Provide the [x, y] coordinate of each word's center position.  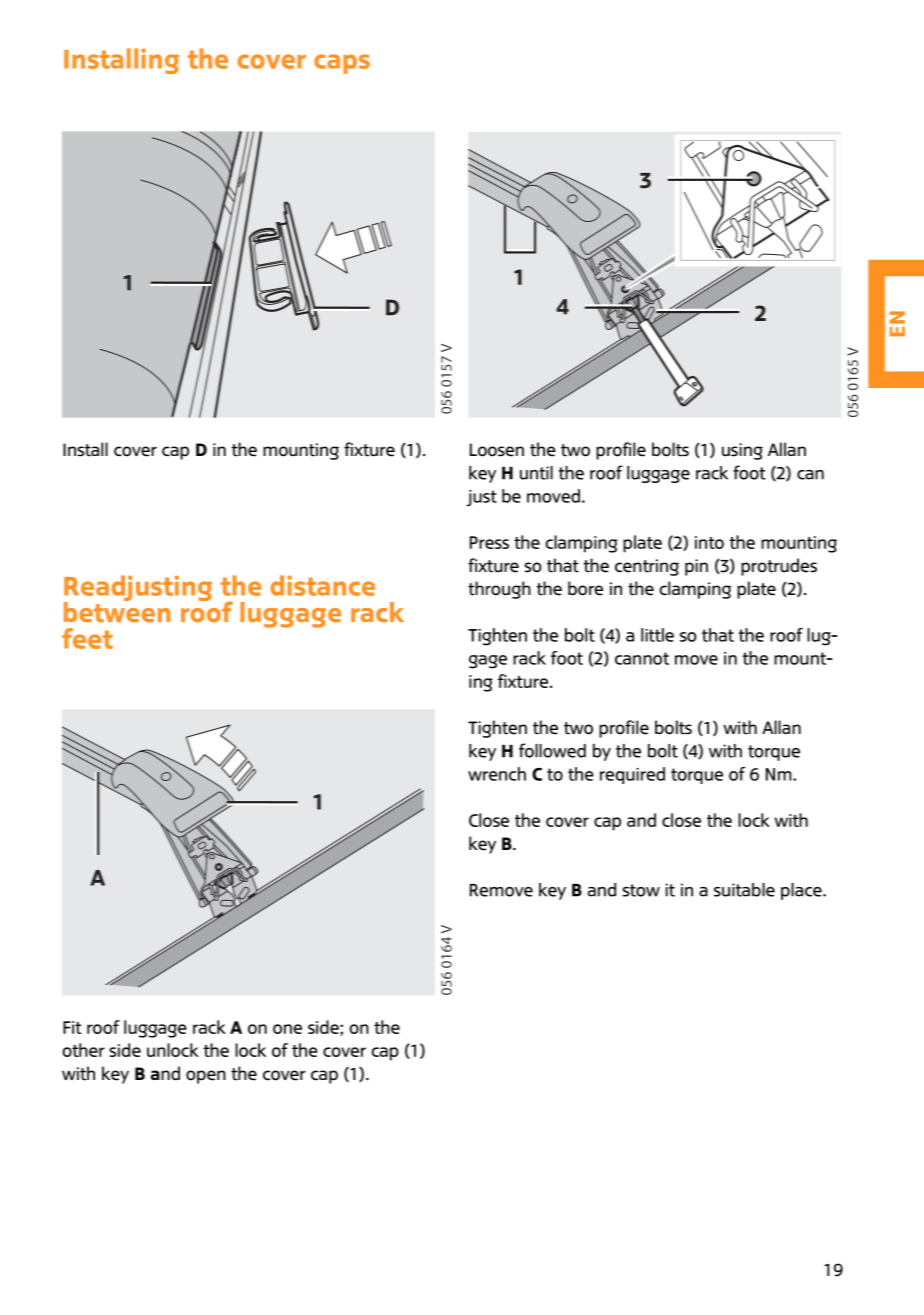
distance [323, 585]
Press [489, 542]
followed [552, 750]
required [632, 775]
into [709, 542]
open [206, 1077]
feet [87, 638]
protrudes [779, 567]
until [536, 473]
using [742, 451]
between [117, 610]
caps [342, 64]
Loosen [497, 450]
